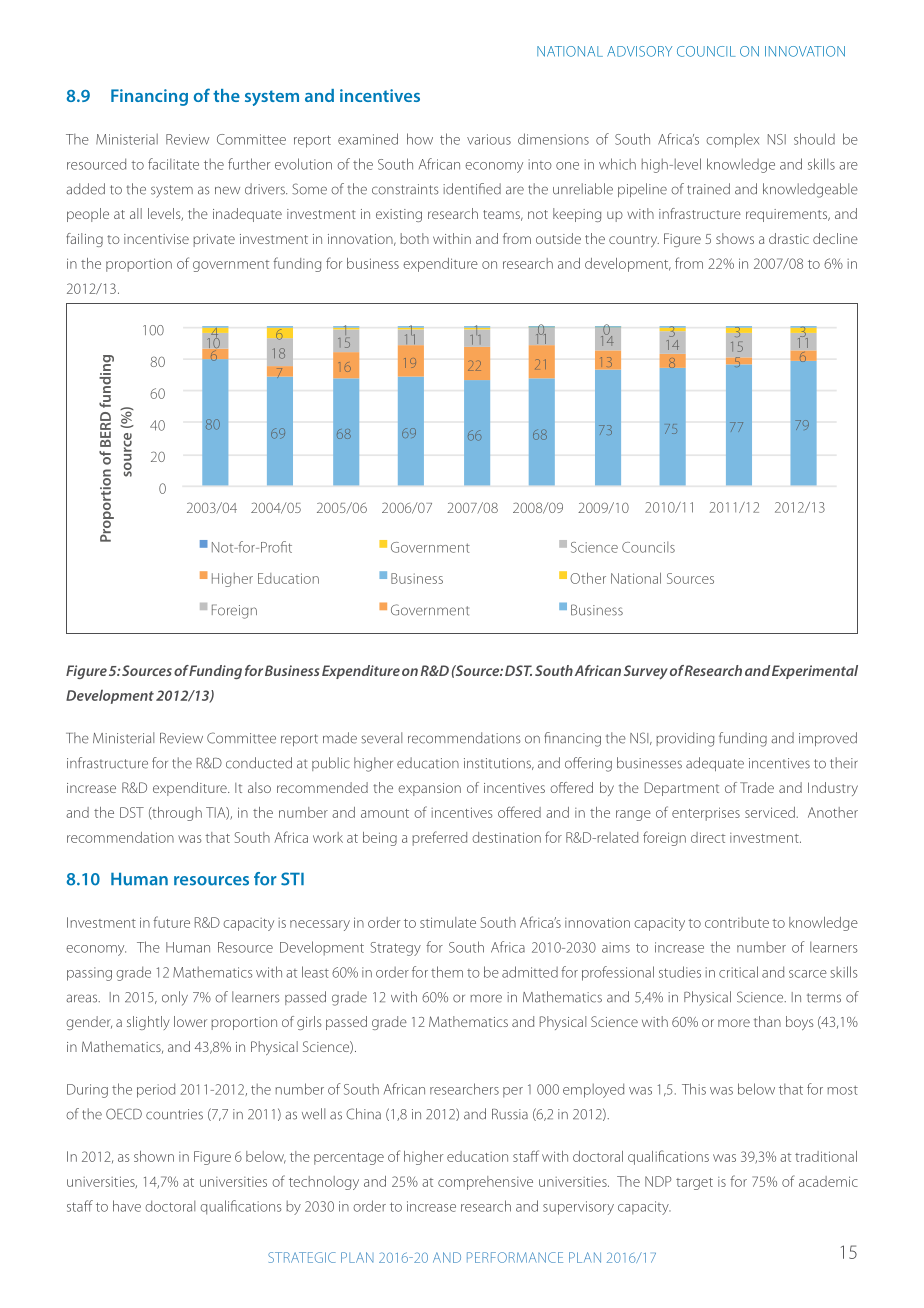 The width and height of the document is (924, 1308). What do you see at coordinates (171, 922) in the document?
I see `future` at bounding box center [171, 922].
